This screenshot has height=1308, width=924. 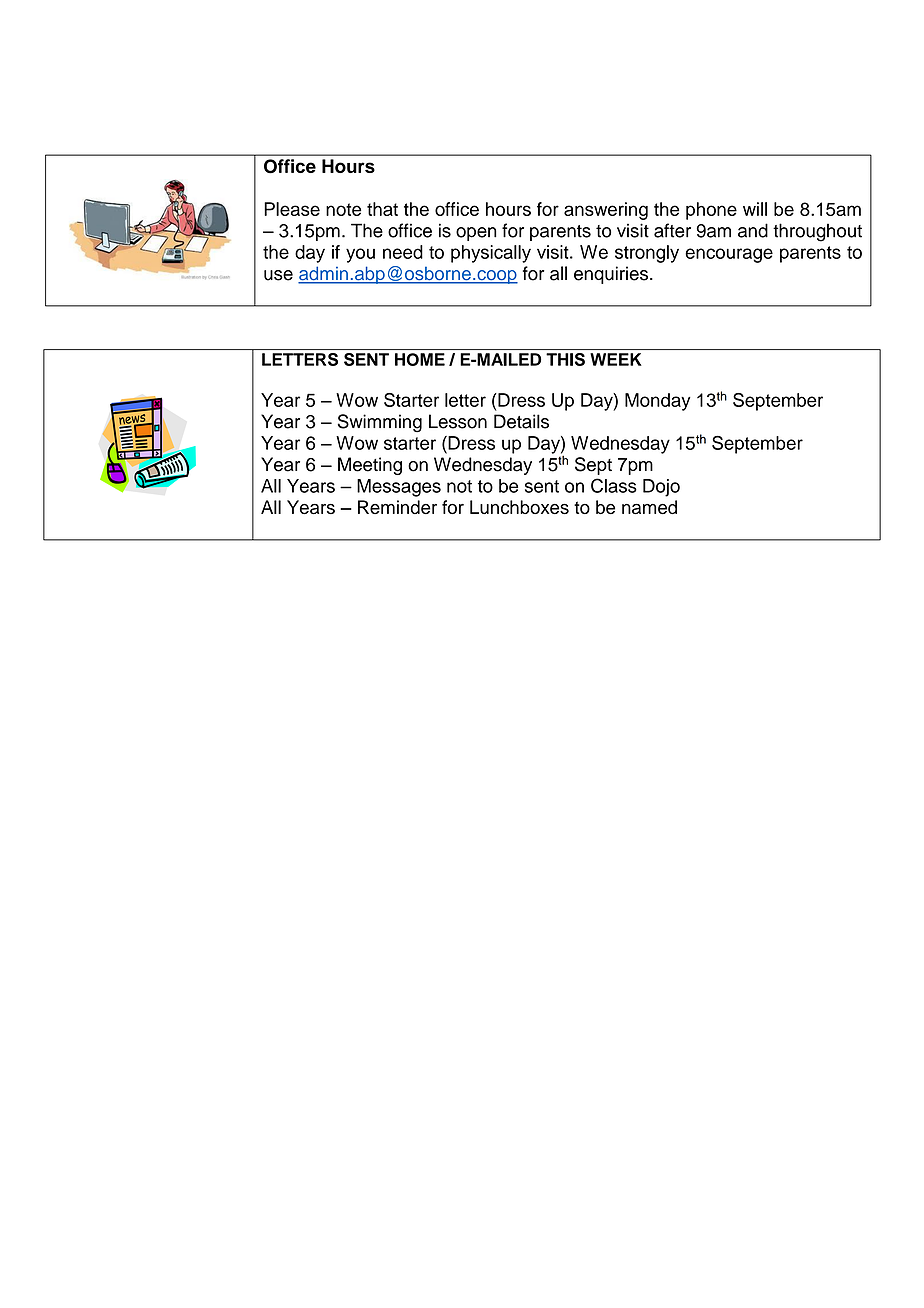 I want to click on enquiries, so click(x=612, y=275).
